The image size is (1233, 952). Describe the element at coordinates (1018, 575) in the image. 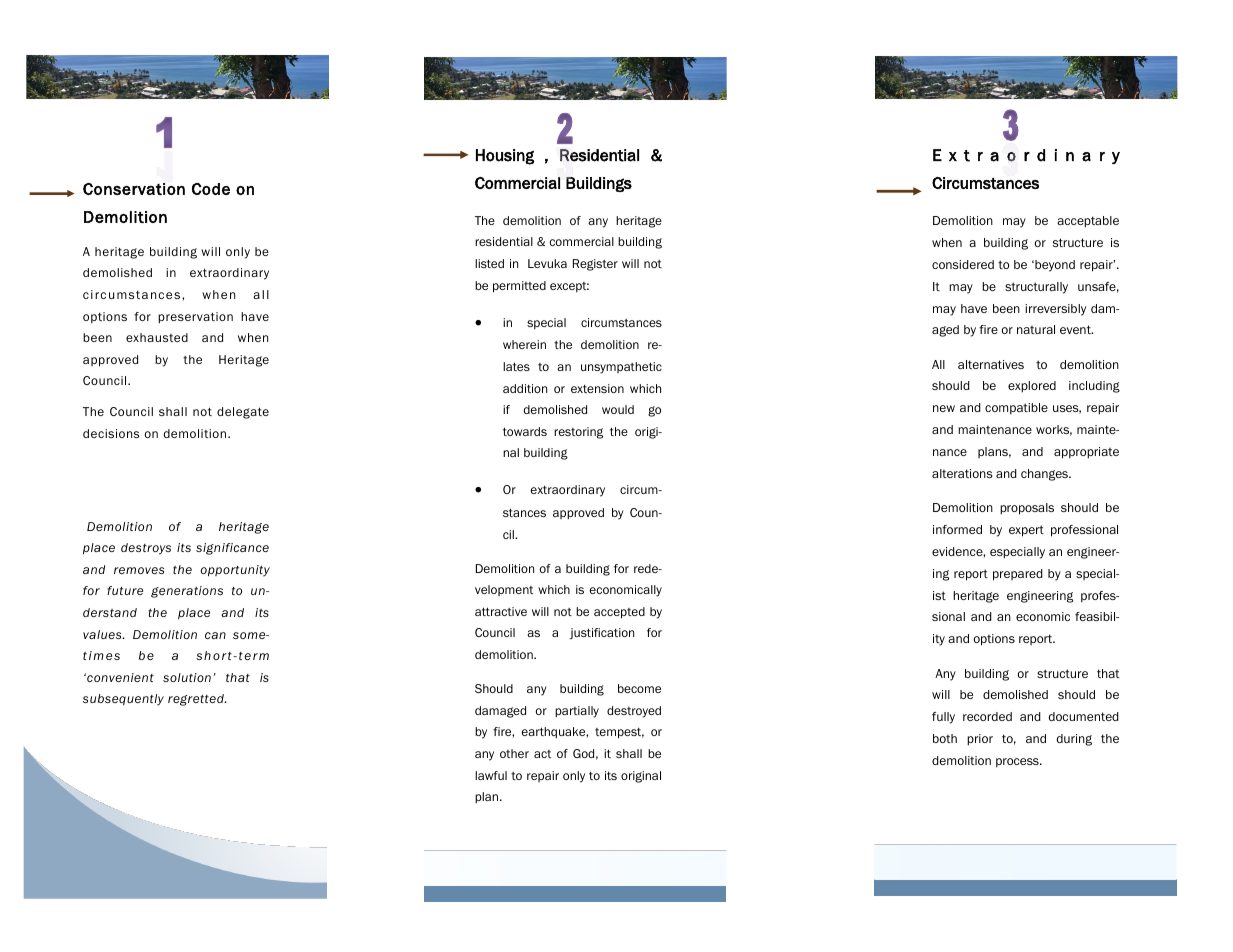

I see `prepared` at that location.
